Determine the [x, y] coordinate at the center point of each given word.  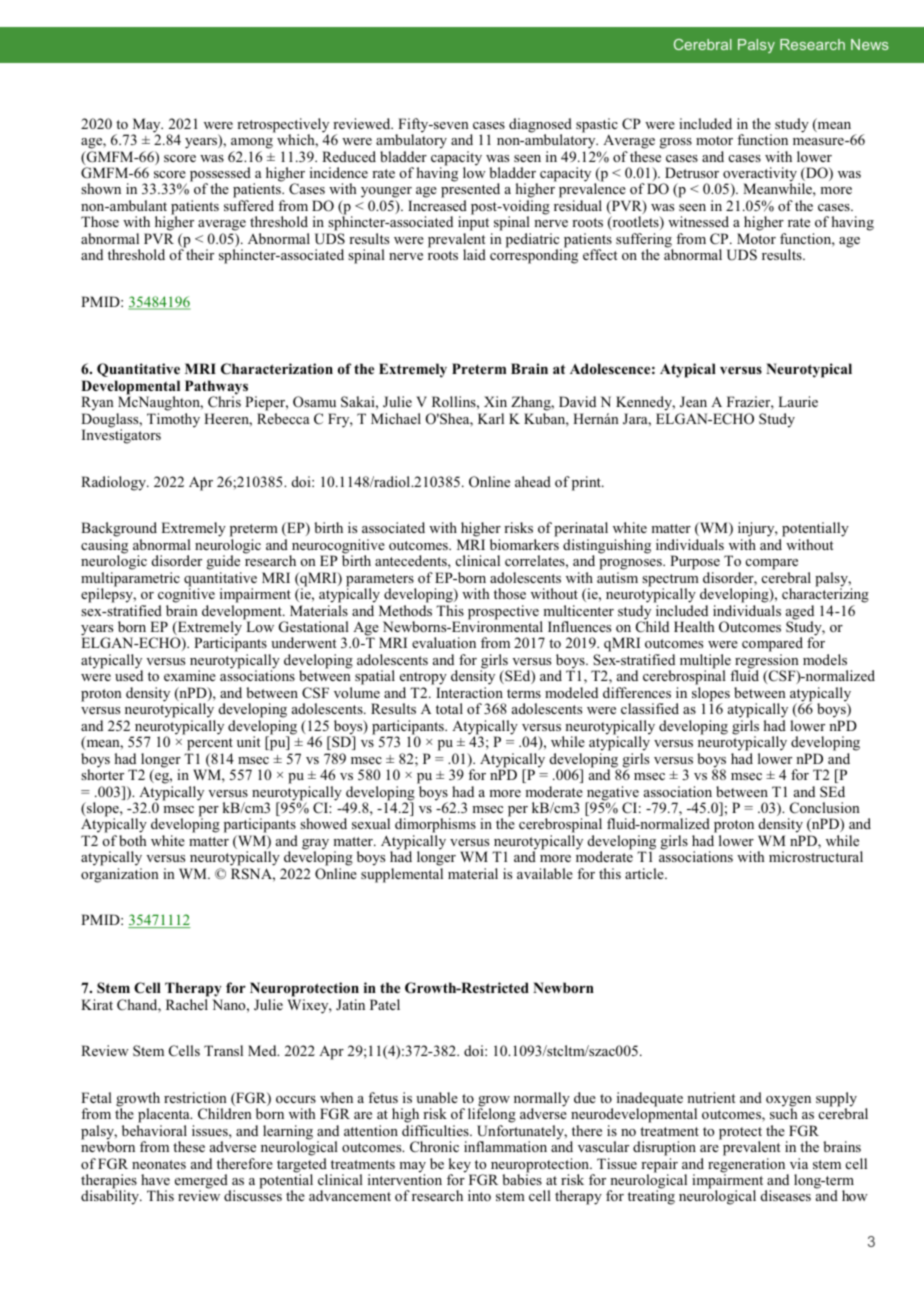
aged [800, 613]
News [870, 44]
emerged [202, 1182]
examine [190, 675]
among [252, 143]
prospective [504, 613]
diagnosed [540, 126]
